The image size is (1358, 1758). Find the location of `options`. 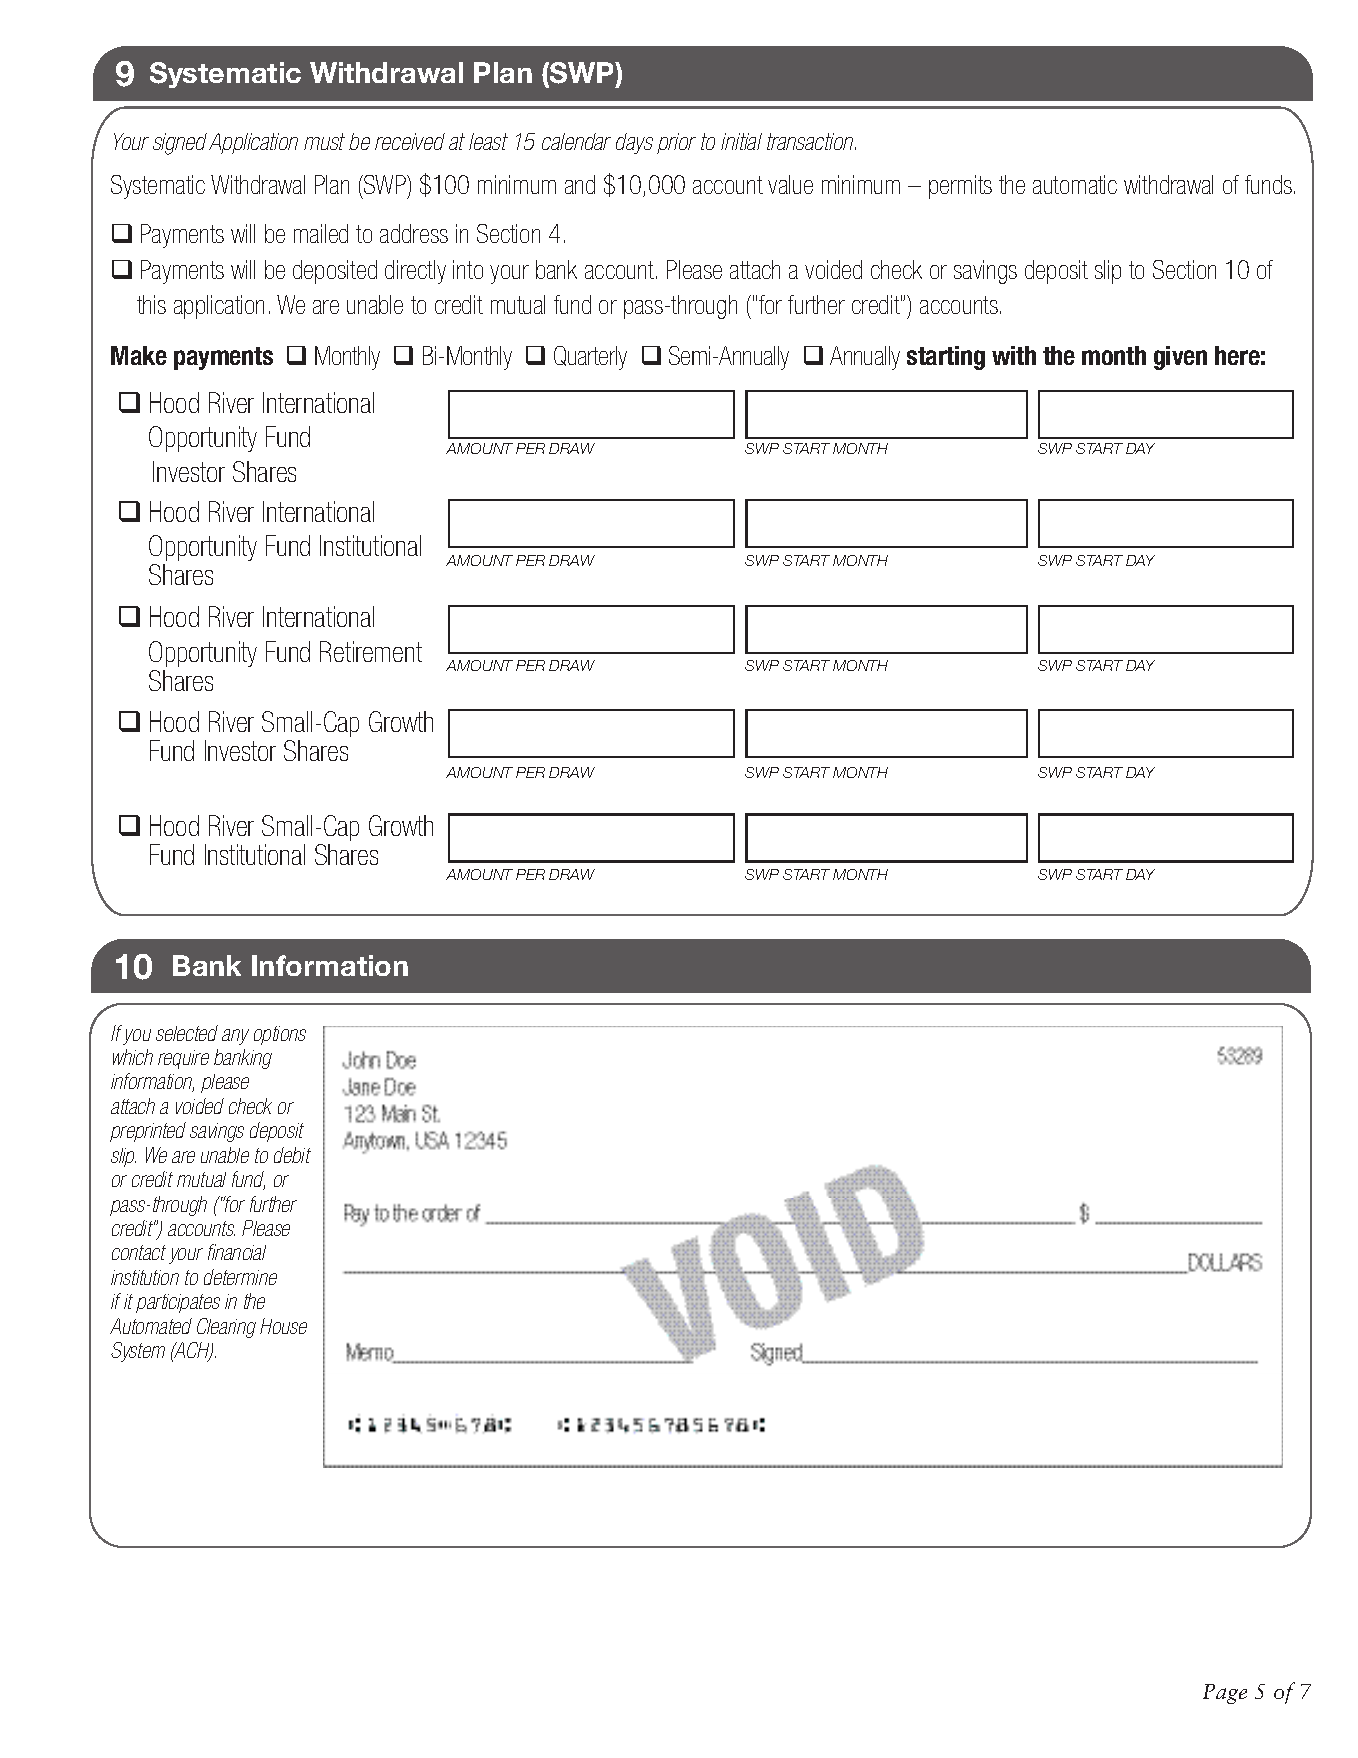

options is located at coordinates (280, 1035).
